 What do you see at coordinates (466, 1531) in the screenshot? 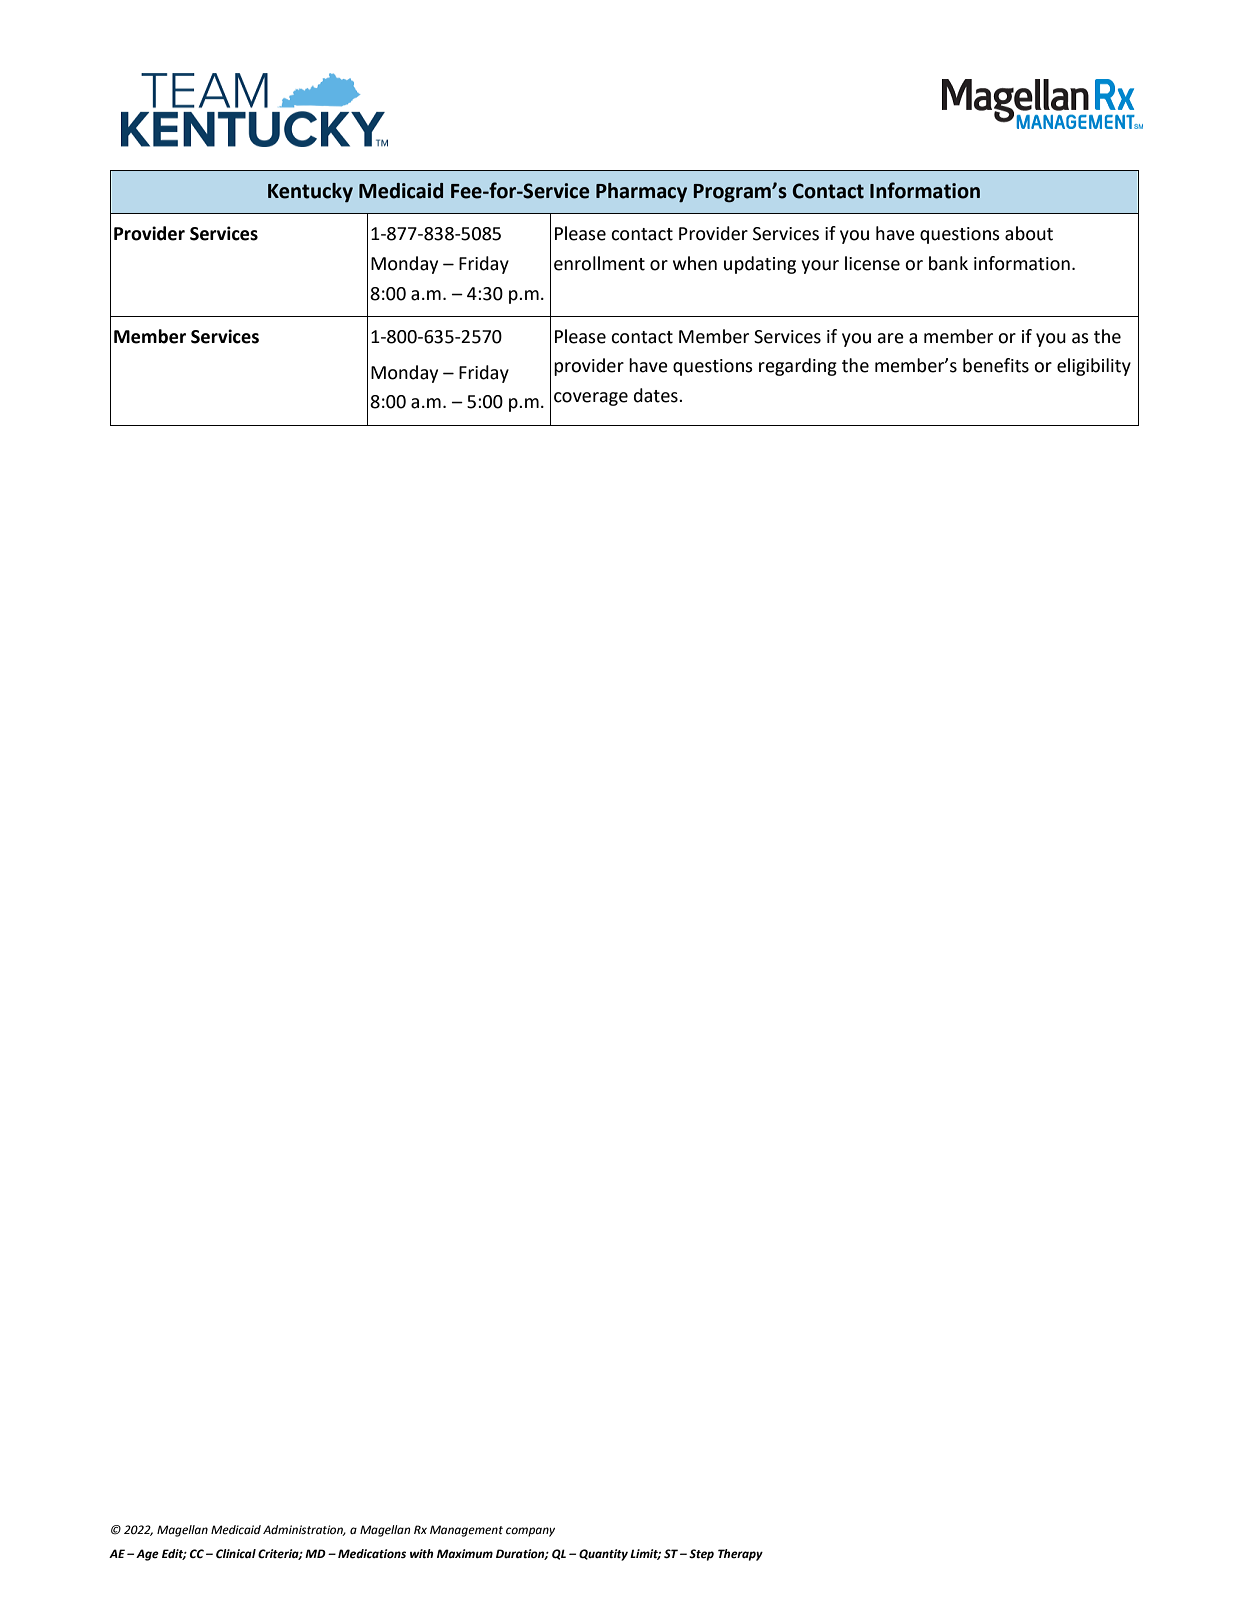
I see `Management` at bounding box center [466, 1531].
